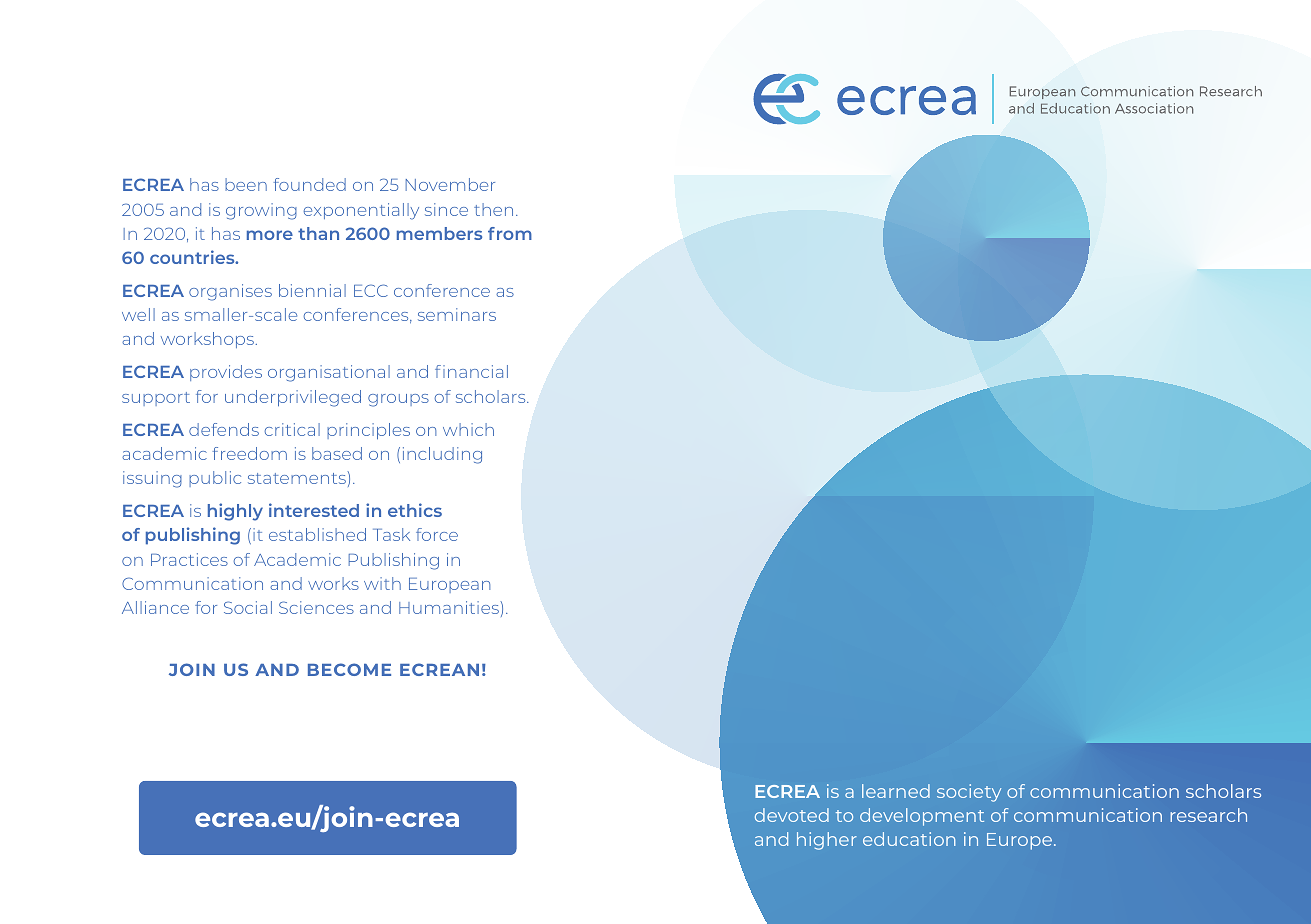 The width and height of the screenshot is (1311, 924). I want to click on which, so click(468, 429).
